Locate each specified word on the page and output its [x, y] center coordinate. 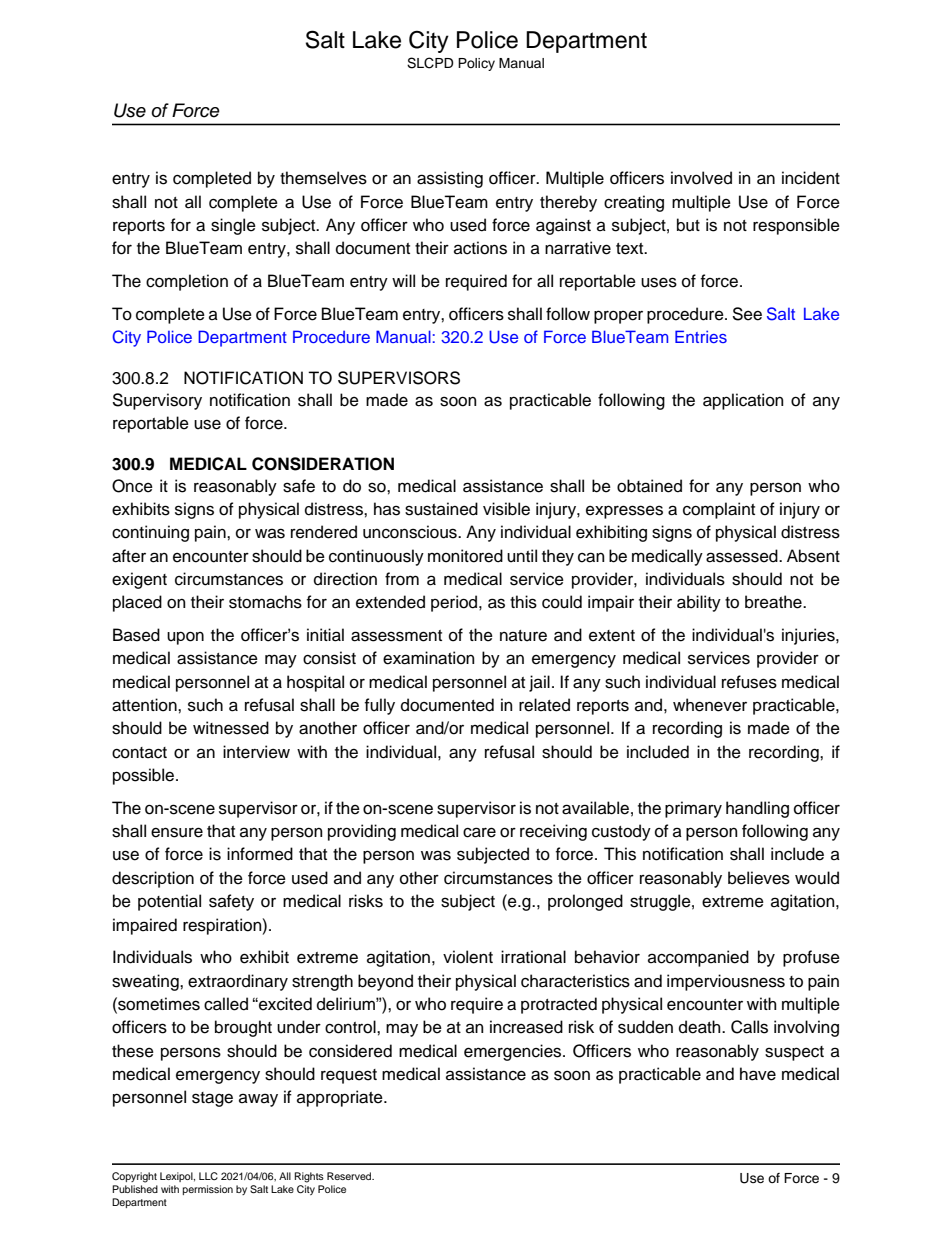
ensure [177, 832]
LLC [208, 1176]
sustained [441, 509]
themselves [323, 178]
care [479, 832]
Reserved [350, 1176]
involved [701, 178]
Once [132, 486]
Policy [476, 64]
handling [757, 809]
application [743, 401]
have [758, 1074]
